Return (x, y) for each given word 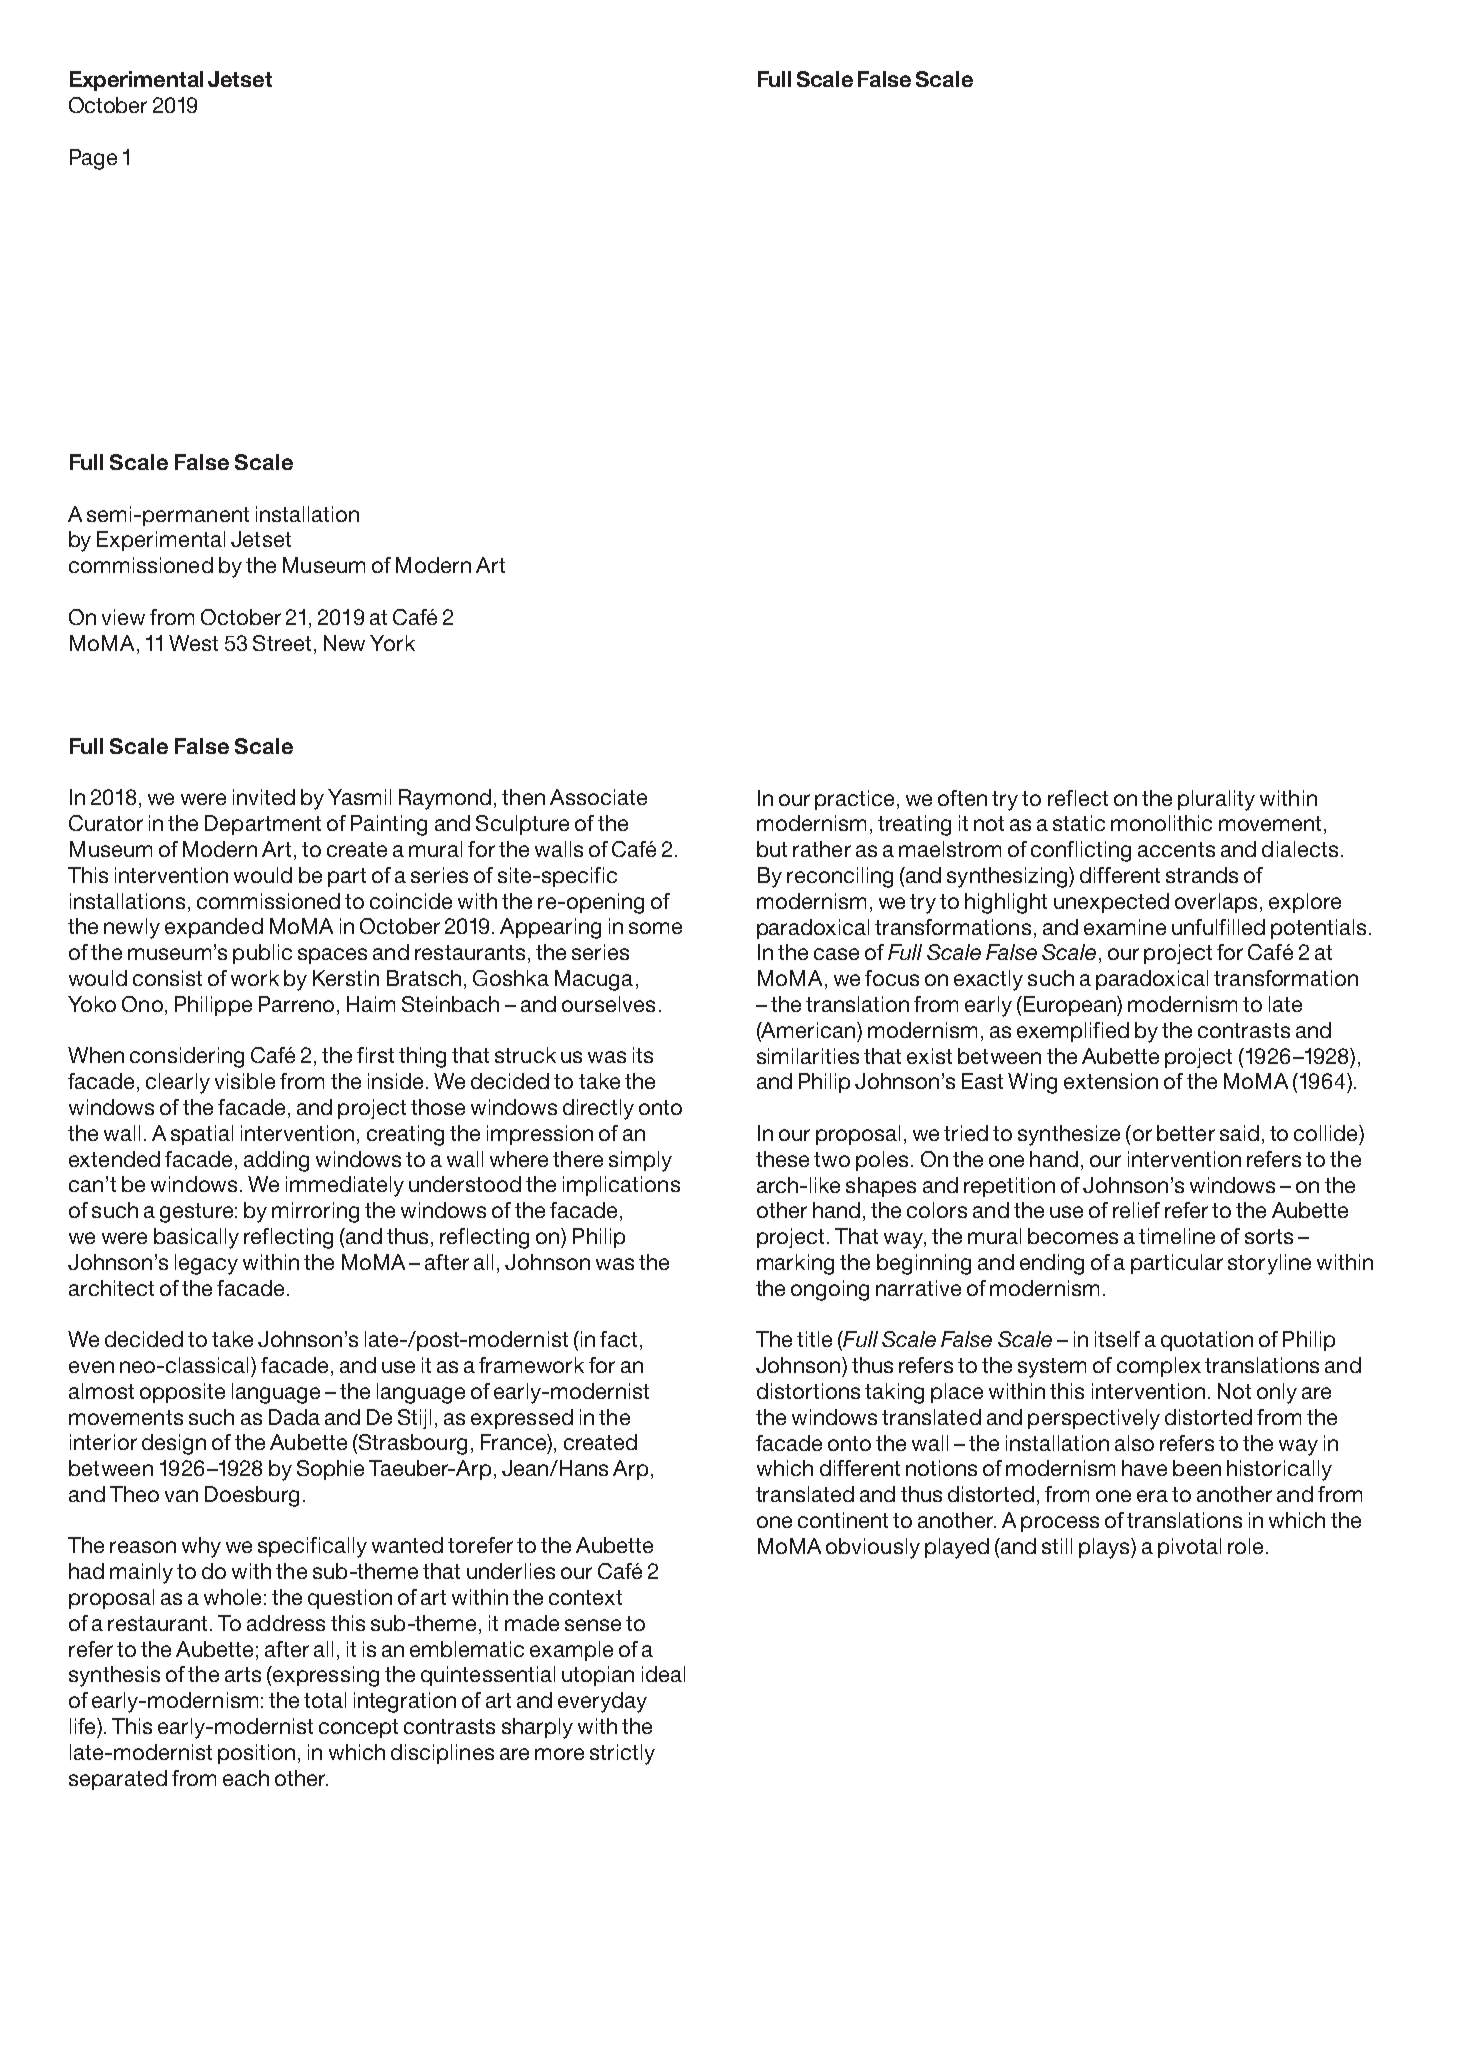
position (256, 1754)
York (392, 643)
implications (621, 1186)
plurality (1216, 800)
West (193, 643)
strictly (622, 1754)
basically (196, 1238)
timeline (1177, 1236)
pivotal (1189, 1548)
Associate (598, 797)
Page (93, 159)
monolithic (1161, 823)
